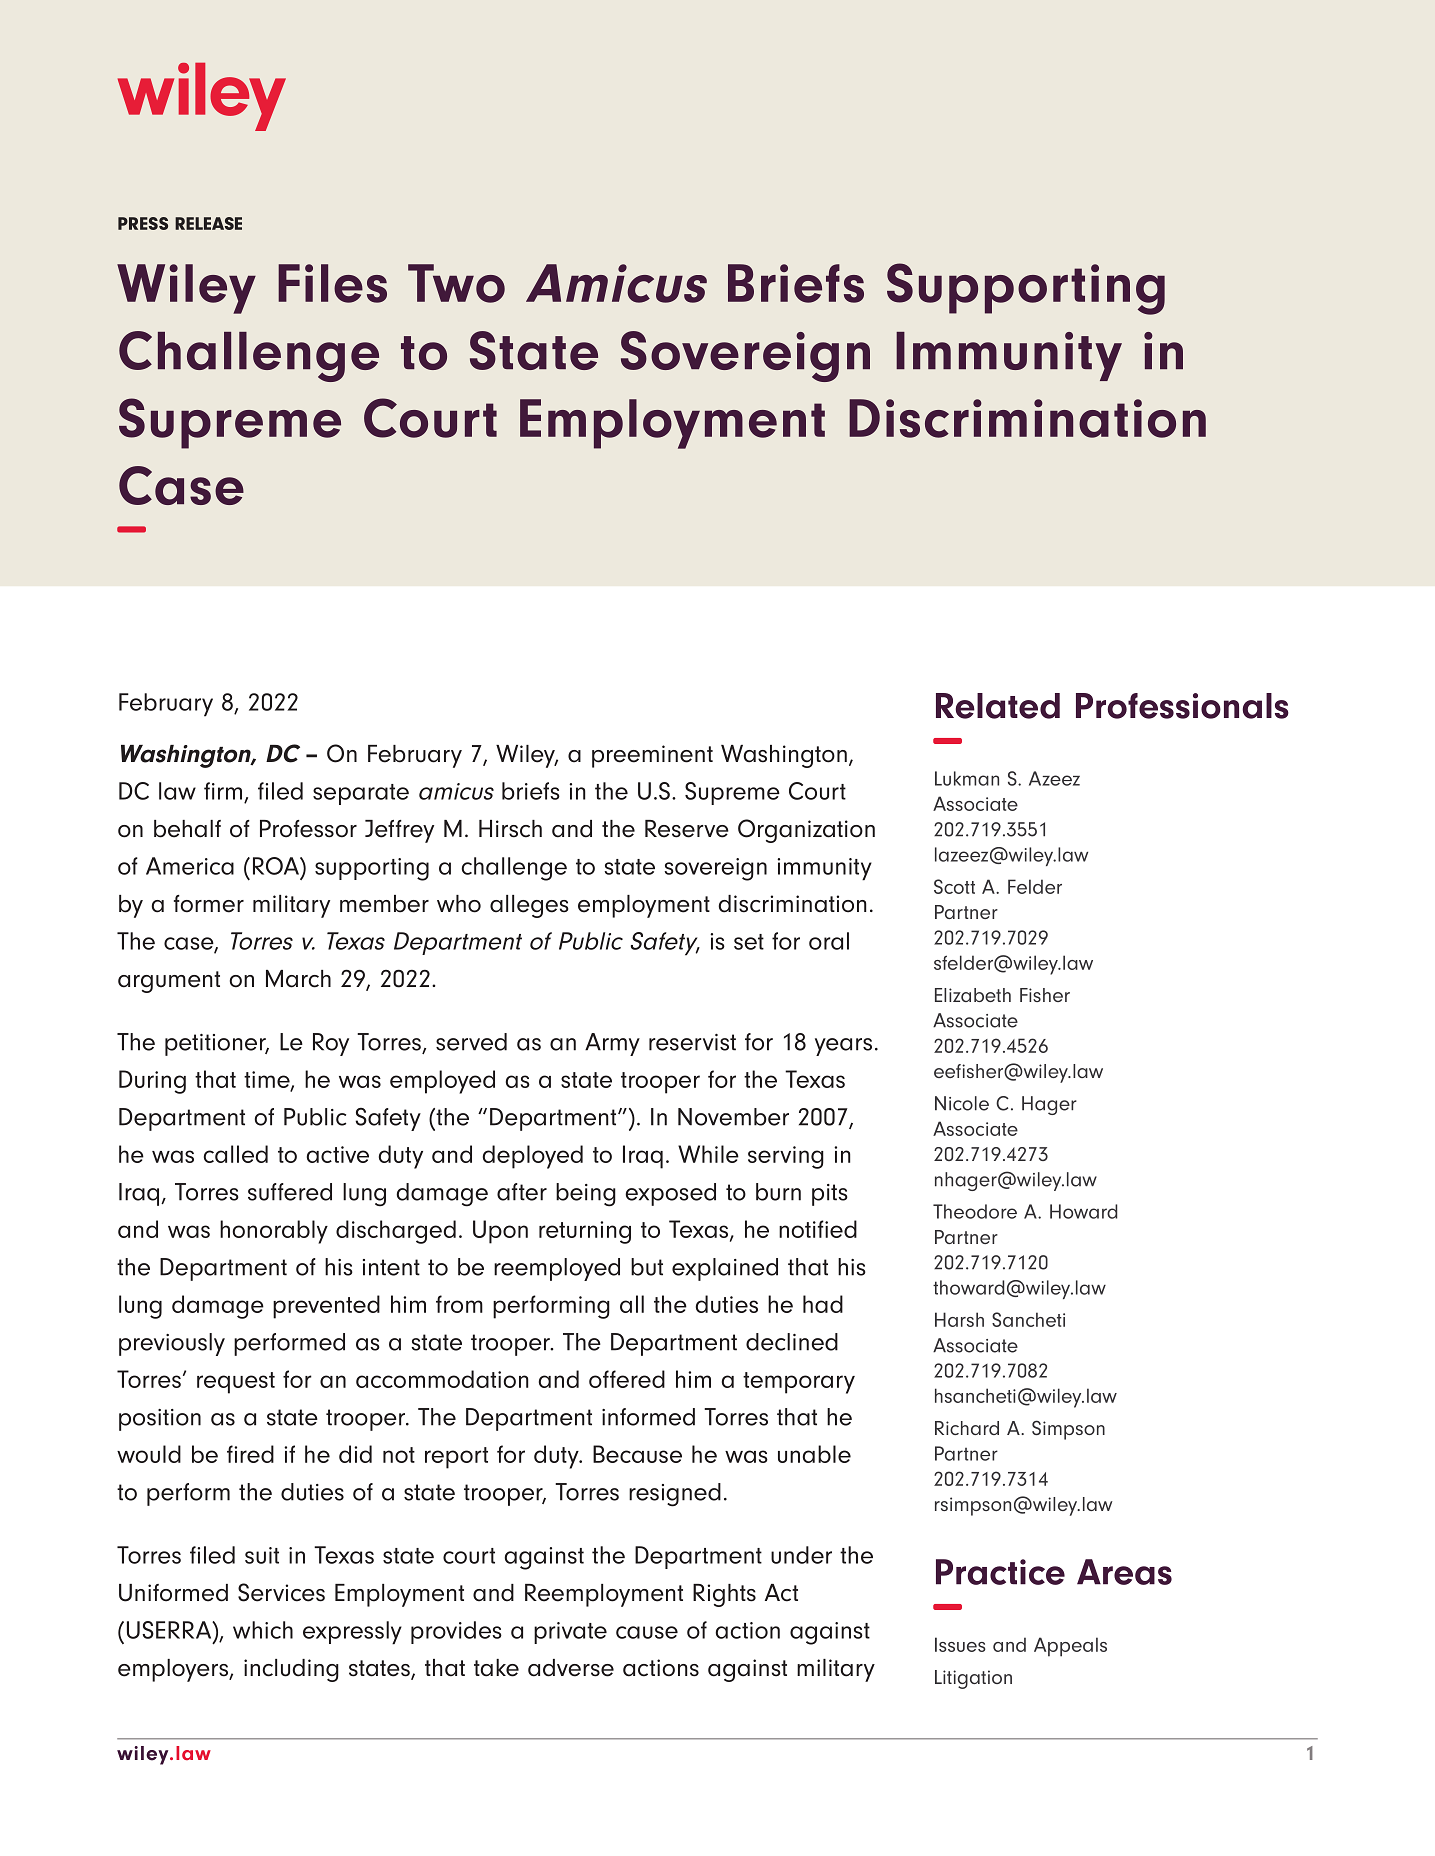 This screenshot has width=1435, height=1856. What do you see at coordinates (652, 756) in the screenshot?
I see `preeminent` at bounding box center [652, 756].
